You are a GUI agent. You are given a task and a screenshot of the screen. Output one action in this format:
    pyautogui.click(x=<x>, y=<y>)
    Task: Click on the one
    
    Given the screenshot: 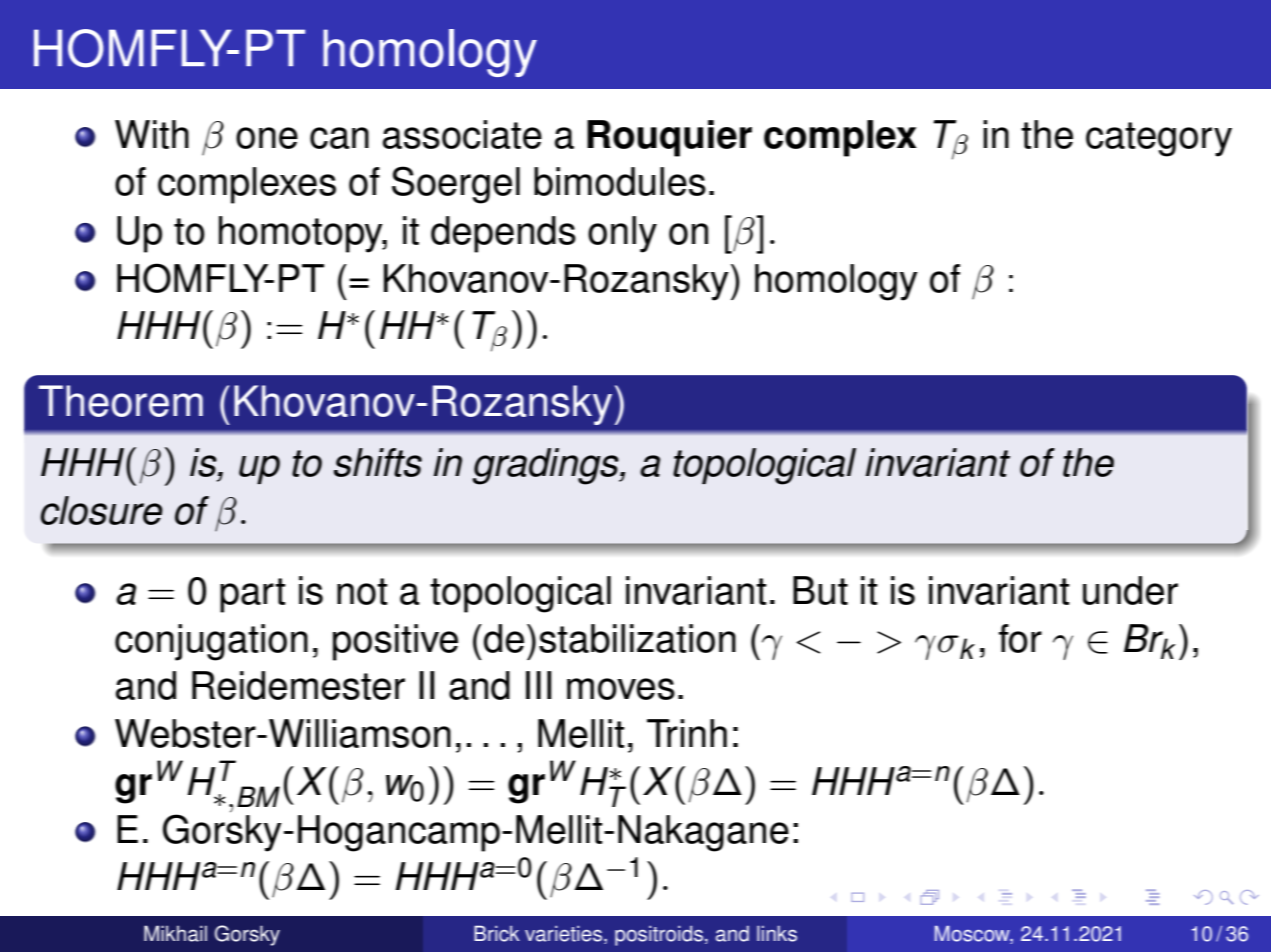 What is the action you would take?
    pyautogui.click(x=267, y=138)
